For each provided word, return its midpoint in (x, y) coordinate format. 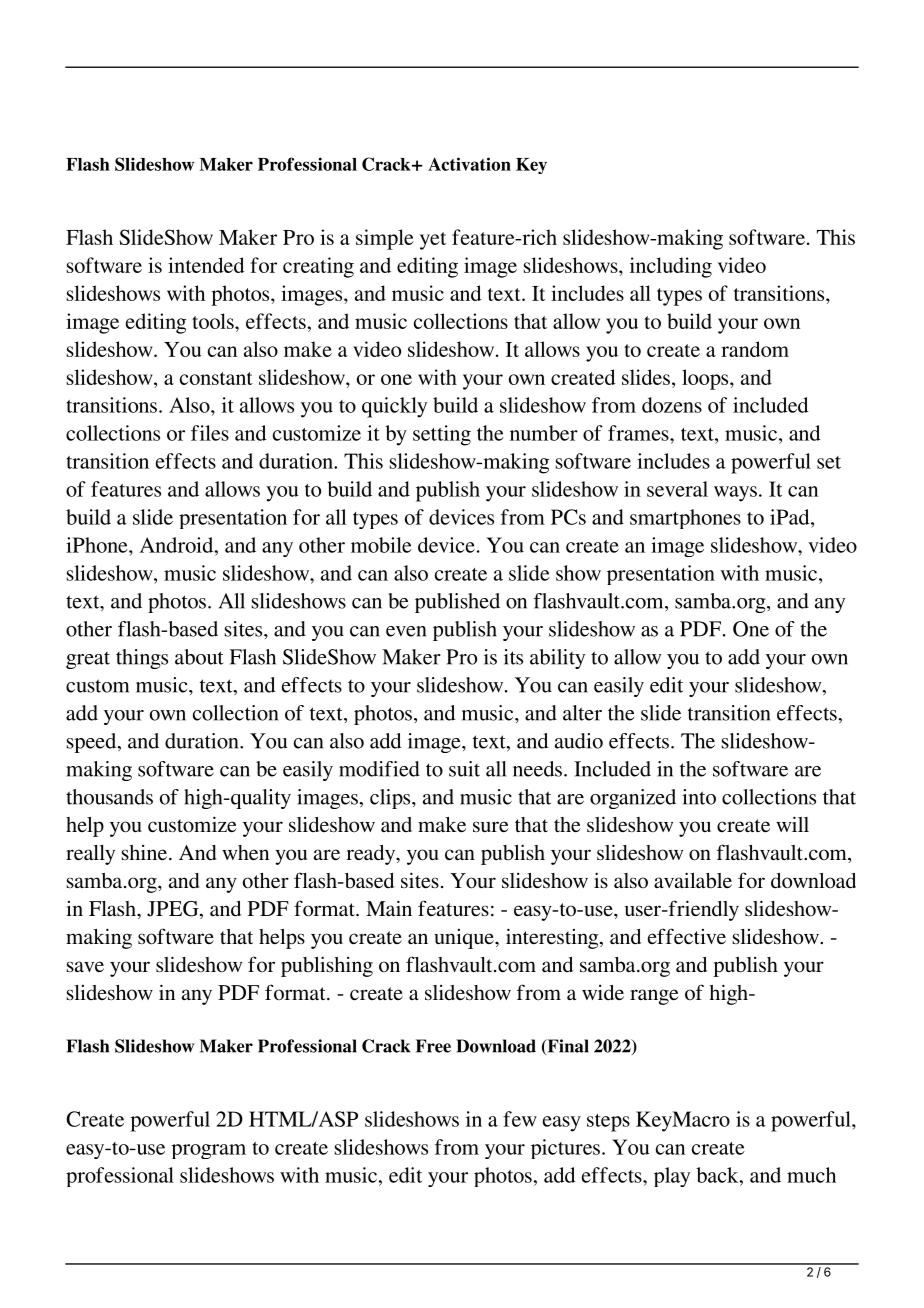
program (209, 1151)
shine (144, 852)
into (699, 797)
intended (206, 265)
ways (735, 494)
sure (491, 826)
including (671, 267)
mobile (381, 545)
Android (177, 545)
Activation (469, 164)
